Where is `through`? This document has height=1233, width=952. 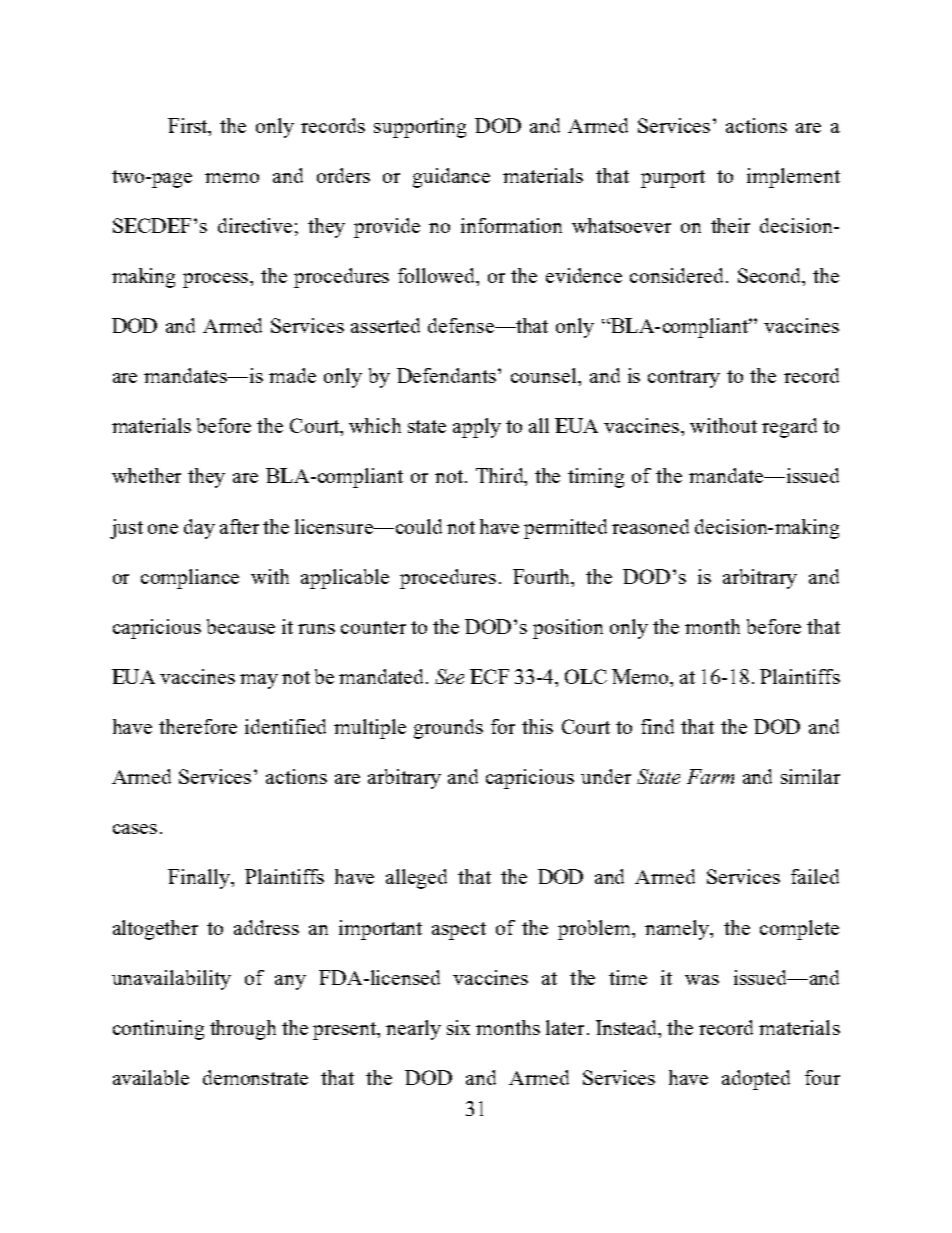
through is located at coordinates (243, 1030).
